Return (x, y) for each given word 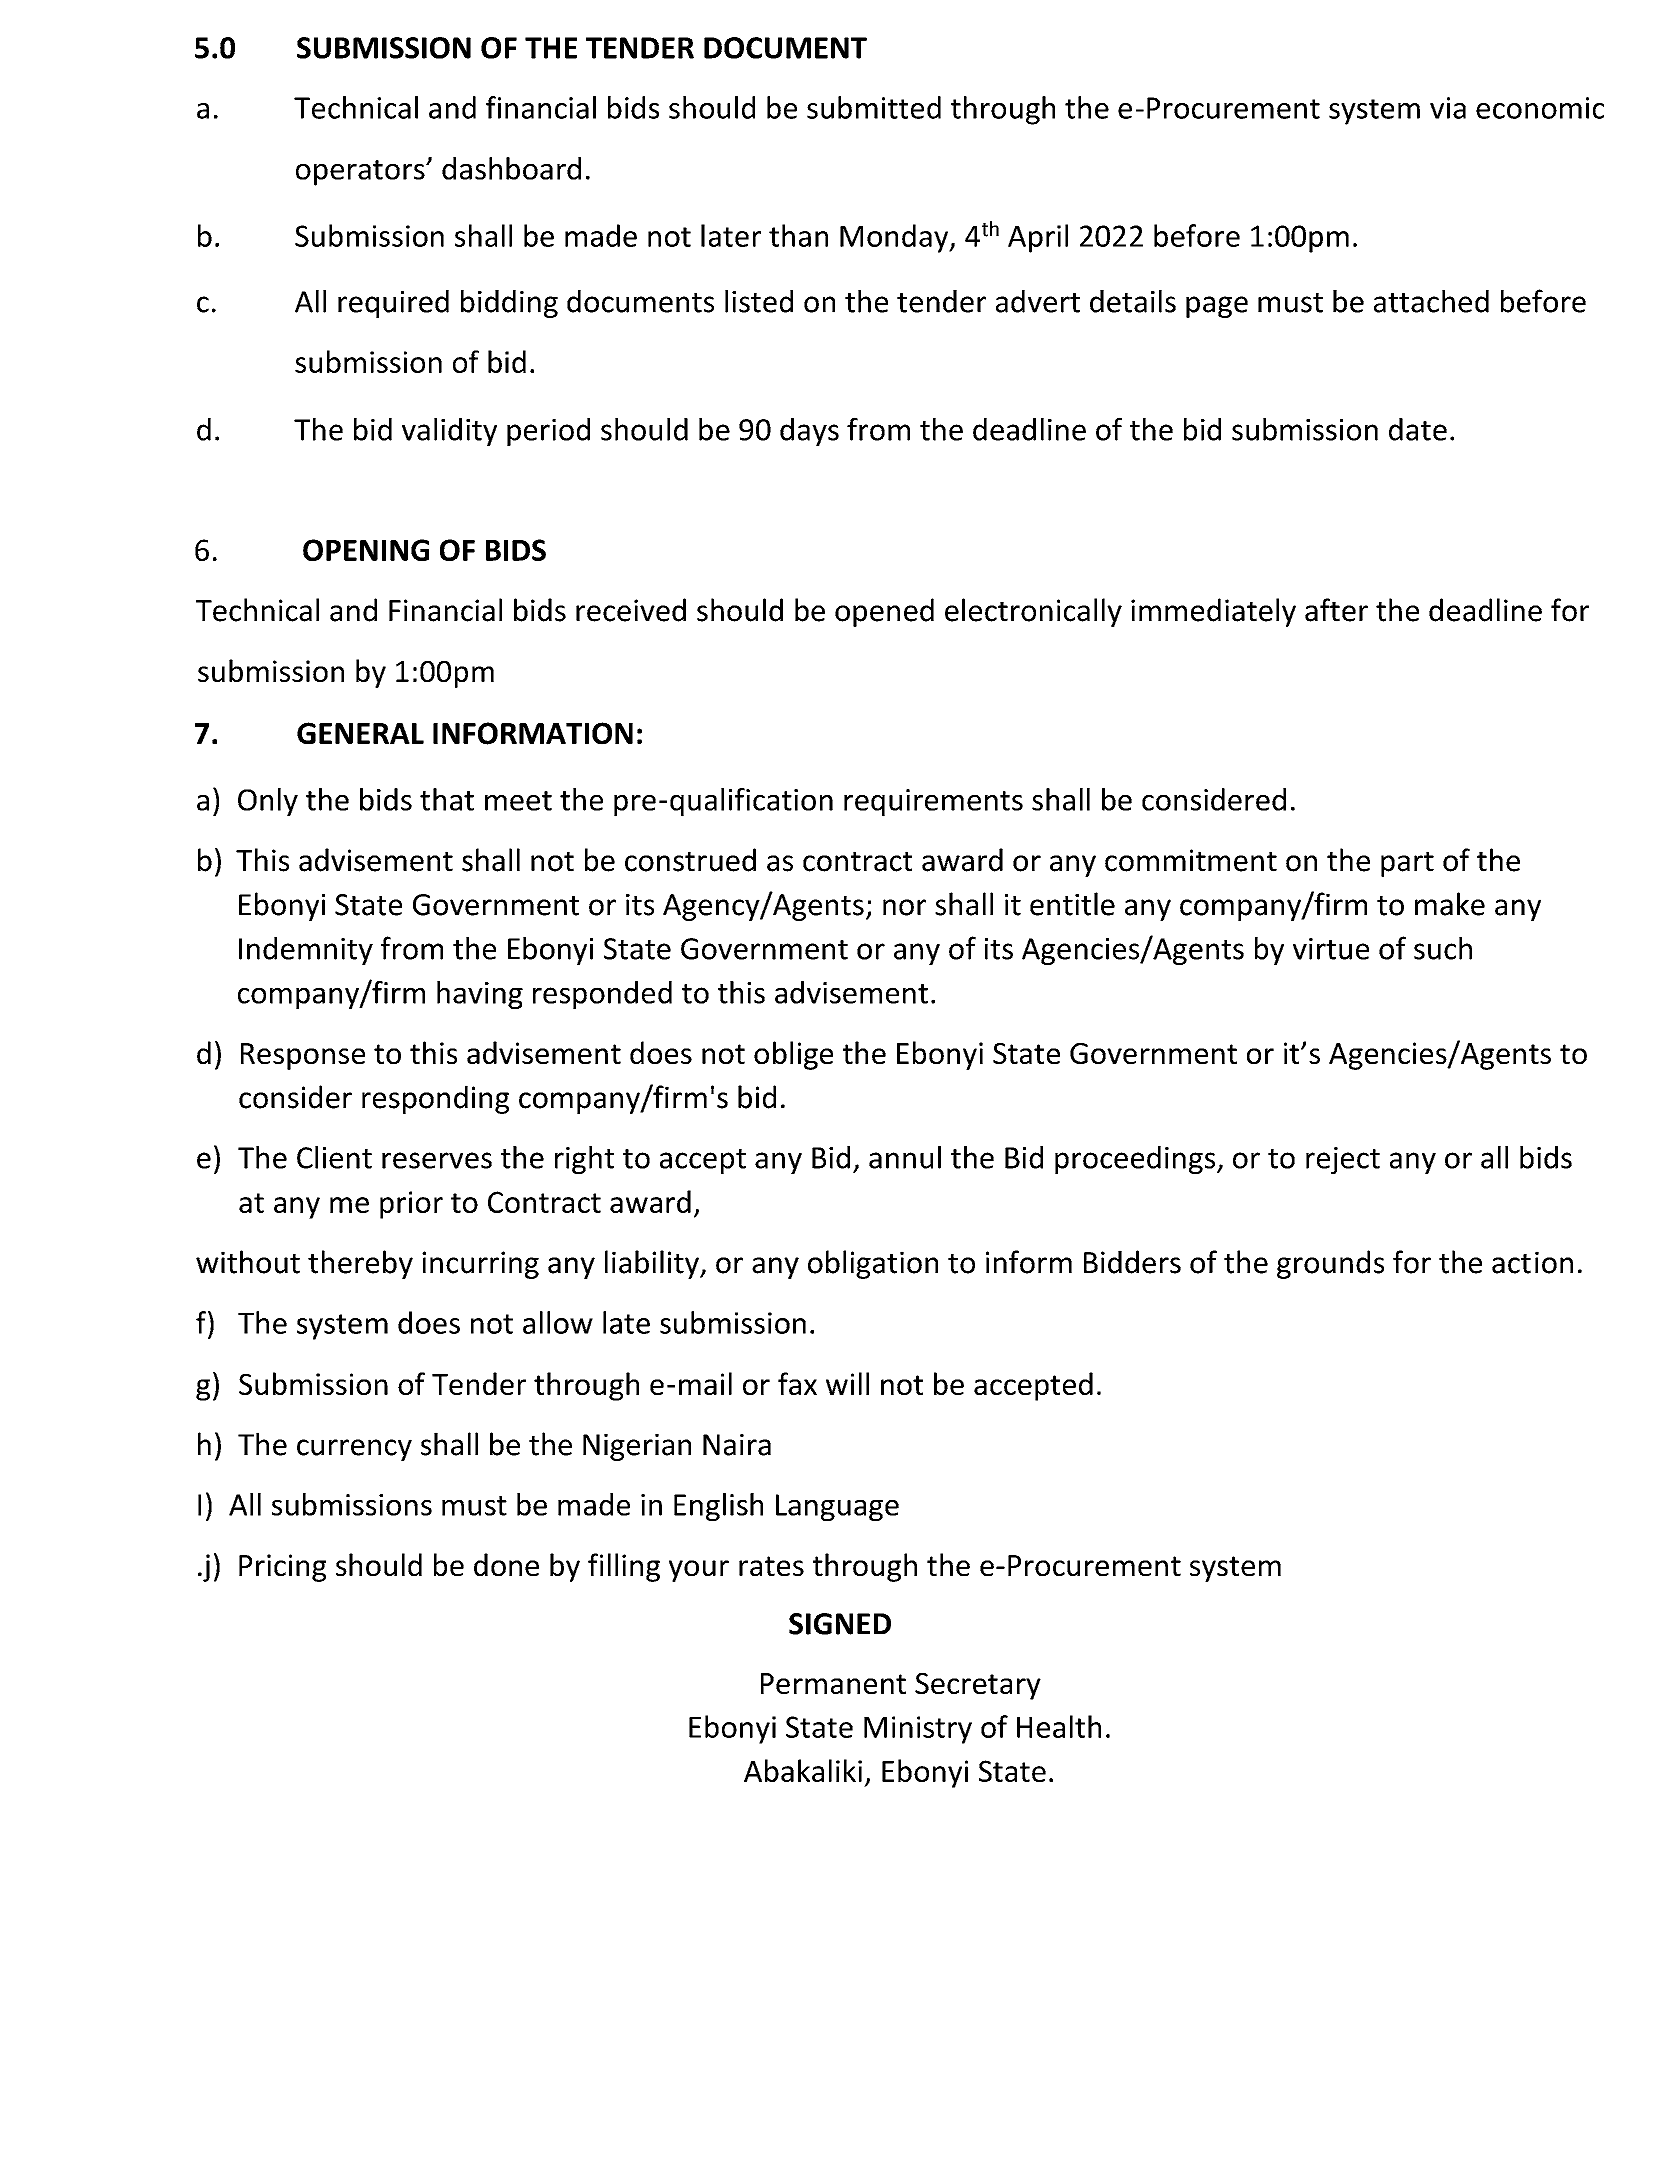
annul (905, 1157)
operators (361, 173)
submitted (874, 107)
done (506, 1564)
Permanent (833, 1683)
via (1448, 108)
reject (1343, 1160)
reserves (437, 1160)
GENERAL (360, 733)
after (1336, 610)
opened (884, 612)
